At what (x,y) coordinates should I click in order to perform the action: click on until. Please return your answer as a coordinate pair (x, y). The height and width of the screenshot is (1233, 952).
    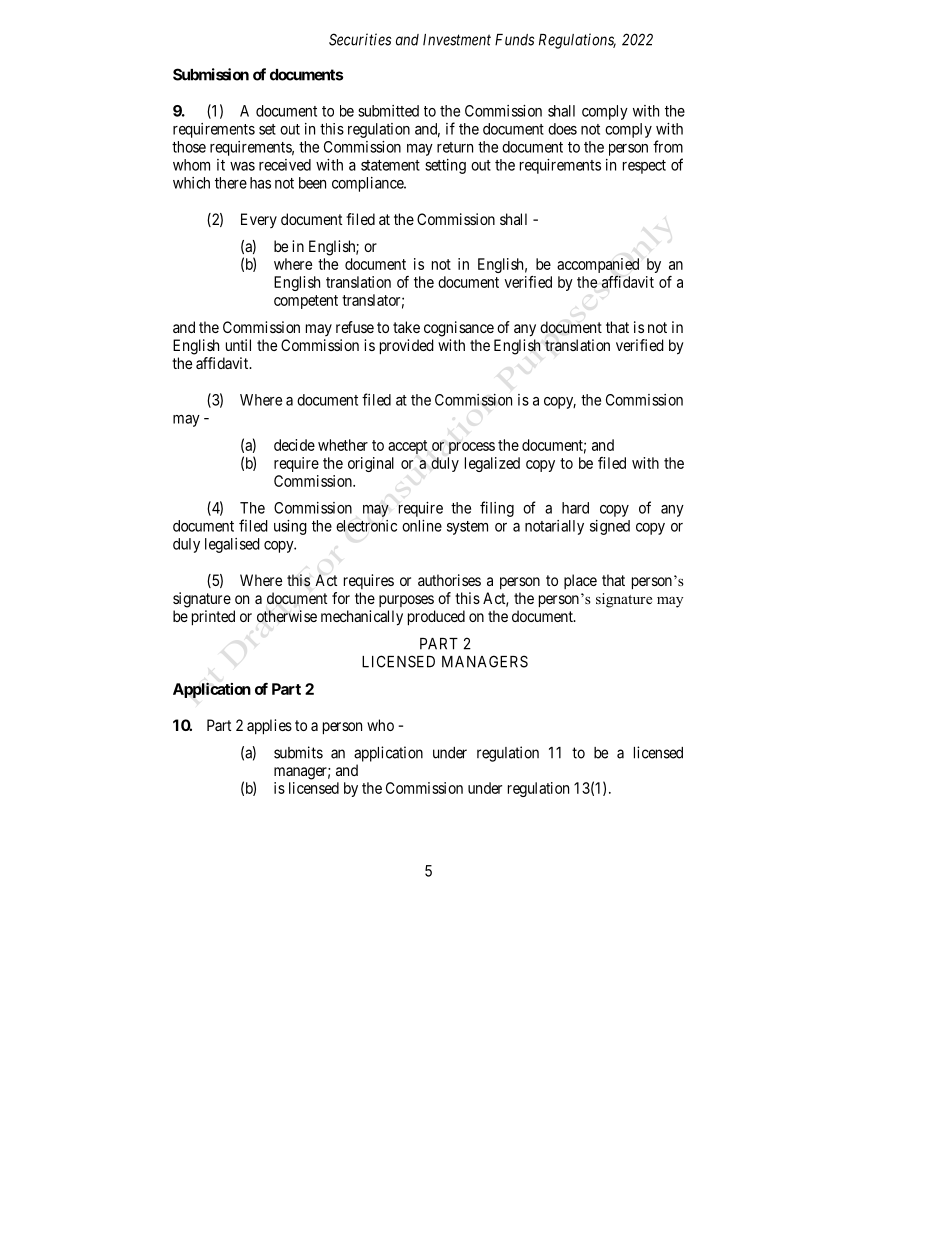
    Looking at the image, I should click on (238, 345).
